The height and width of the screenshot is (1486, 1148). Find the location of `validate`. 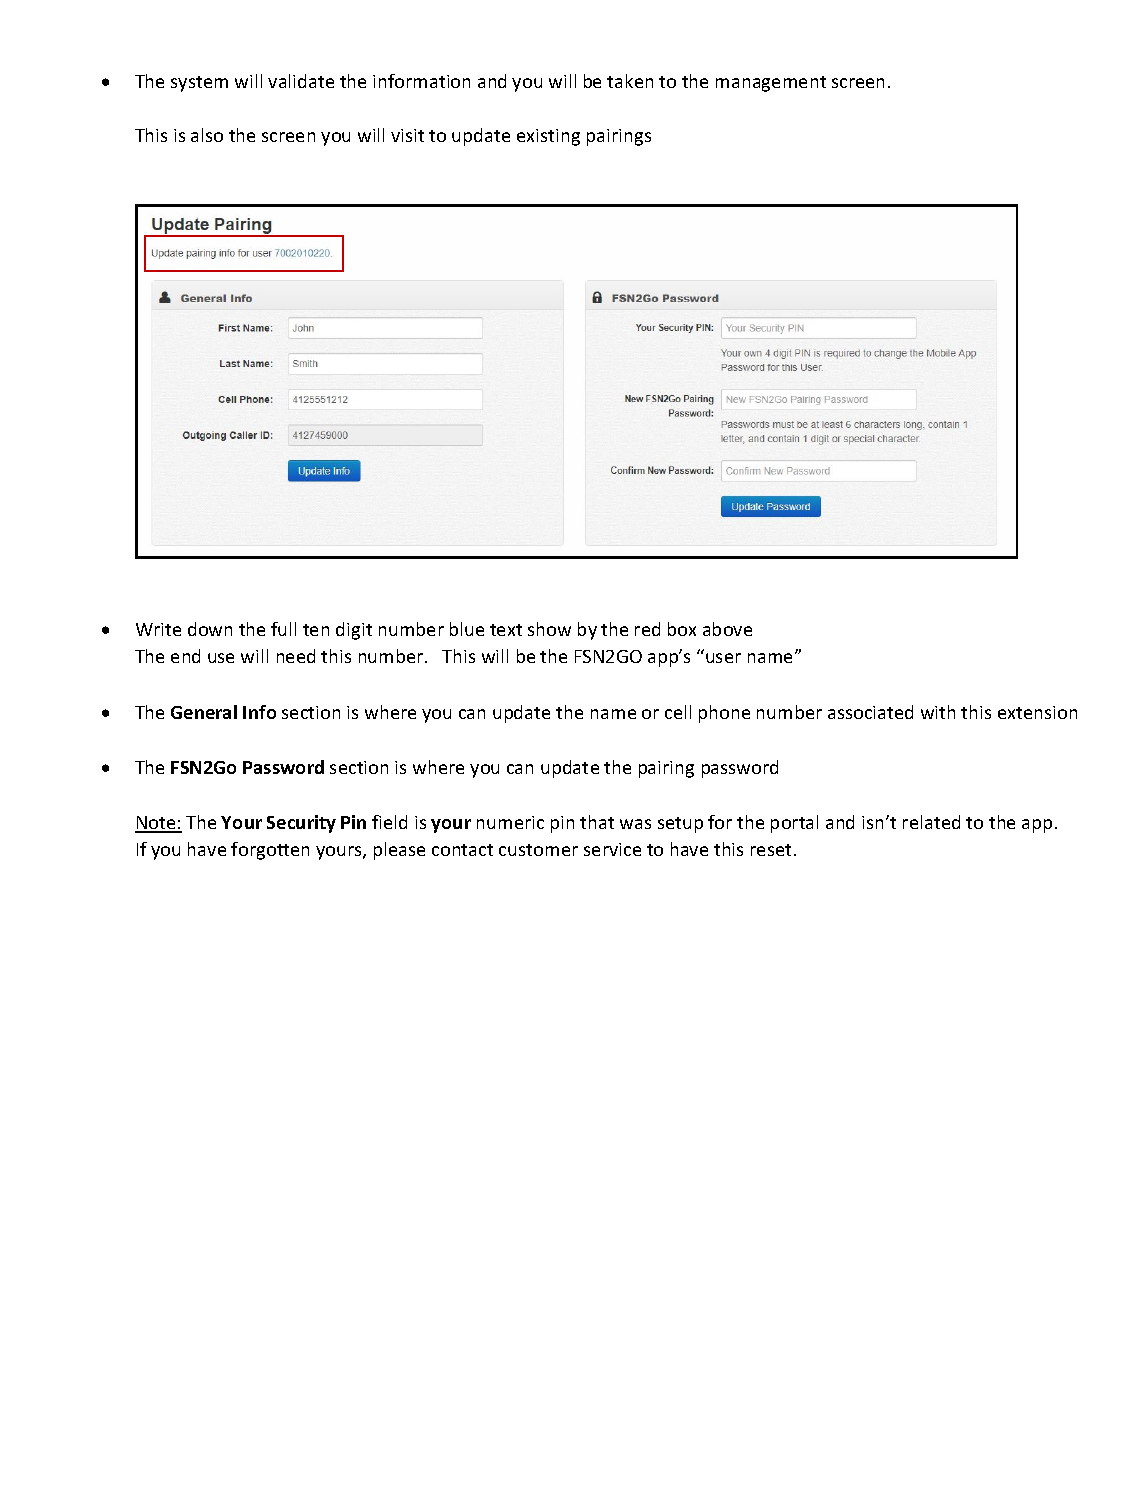

validate is located at coordinates (301, 81).
